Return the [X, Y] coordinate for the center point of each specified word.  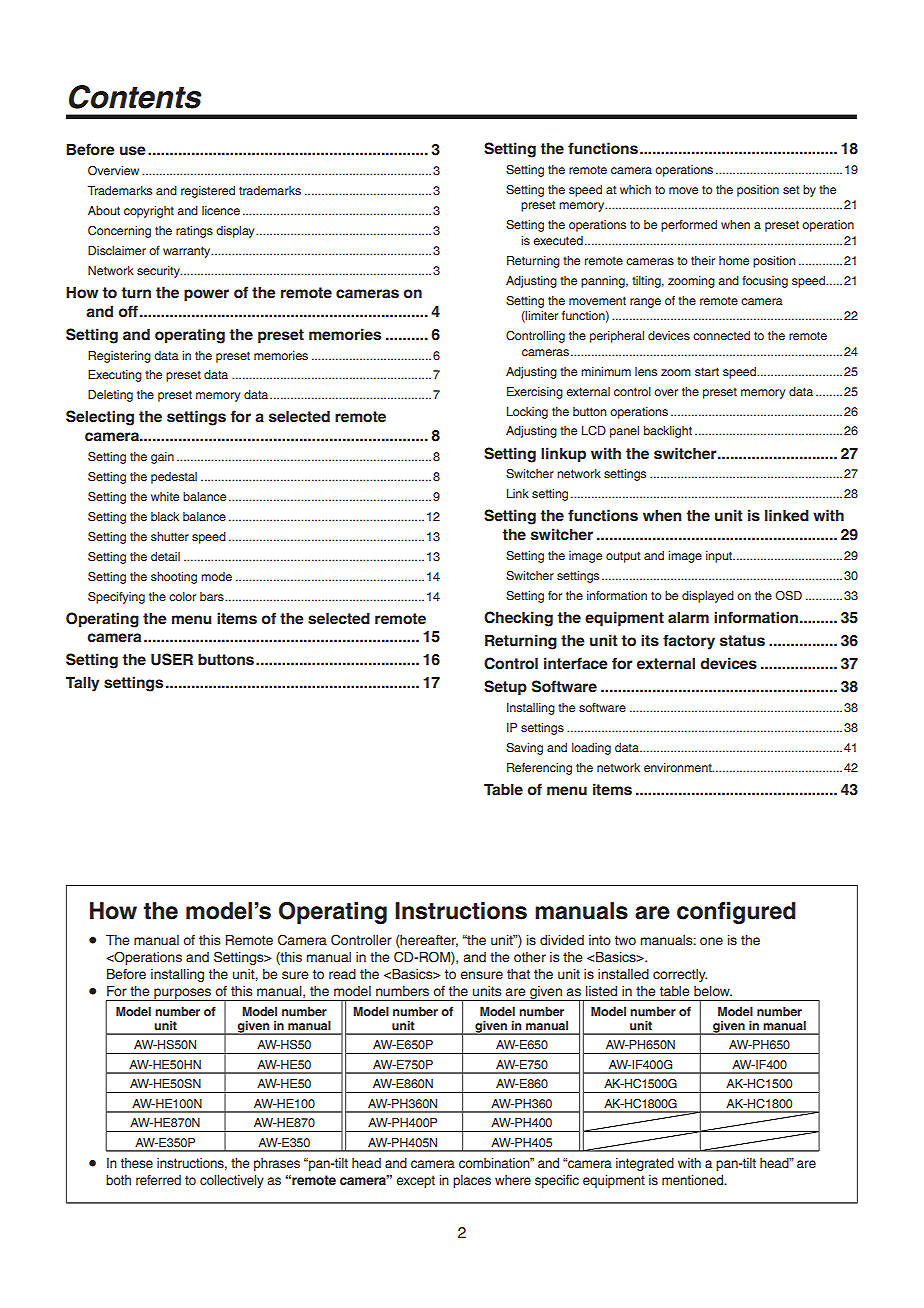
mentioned [693, 1180]
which [635, 189]
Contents [135, 97]
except [415, 1181]
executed [558, 240]
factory [689, 642]
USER [172, 659]
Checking [518, 619]
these [137, 1163]
